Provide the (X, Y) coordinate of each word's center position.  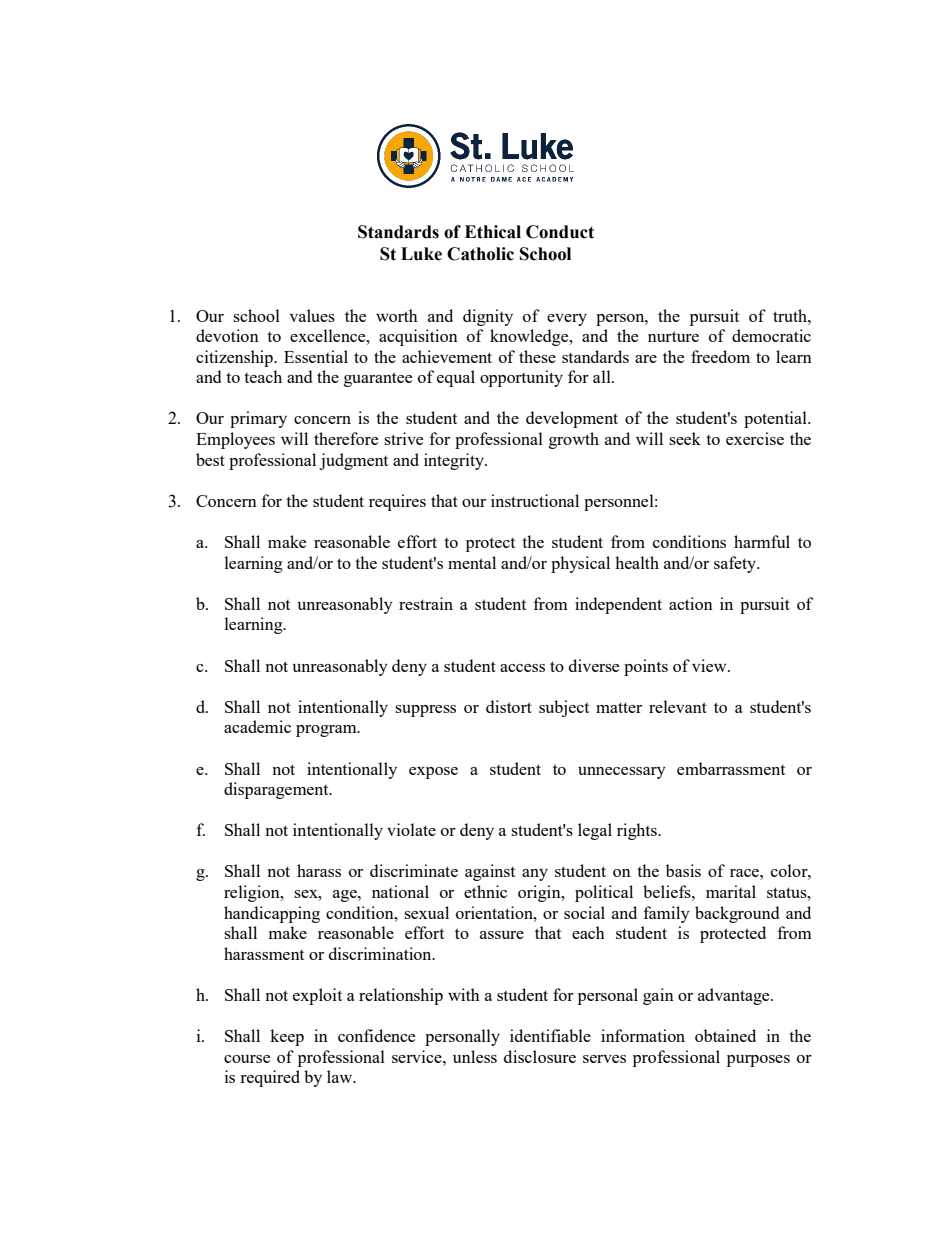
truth (791, 315)
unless (475, 1056)
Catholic (480, 254)
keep (287, 1037)
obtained (725, 1035)
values (312, 315)
